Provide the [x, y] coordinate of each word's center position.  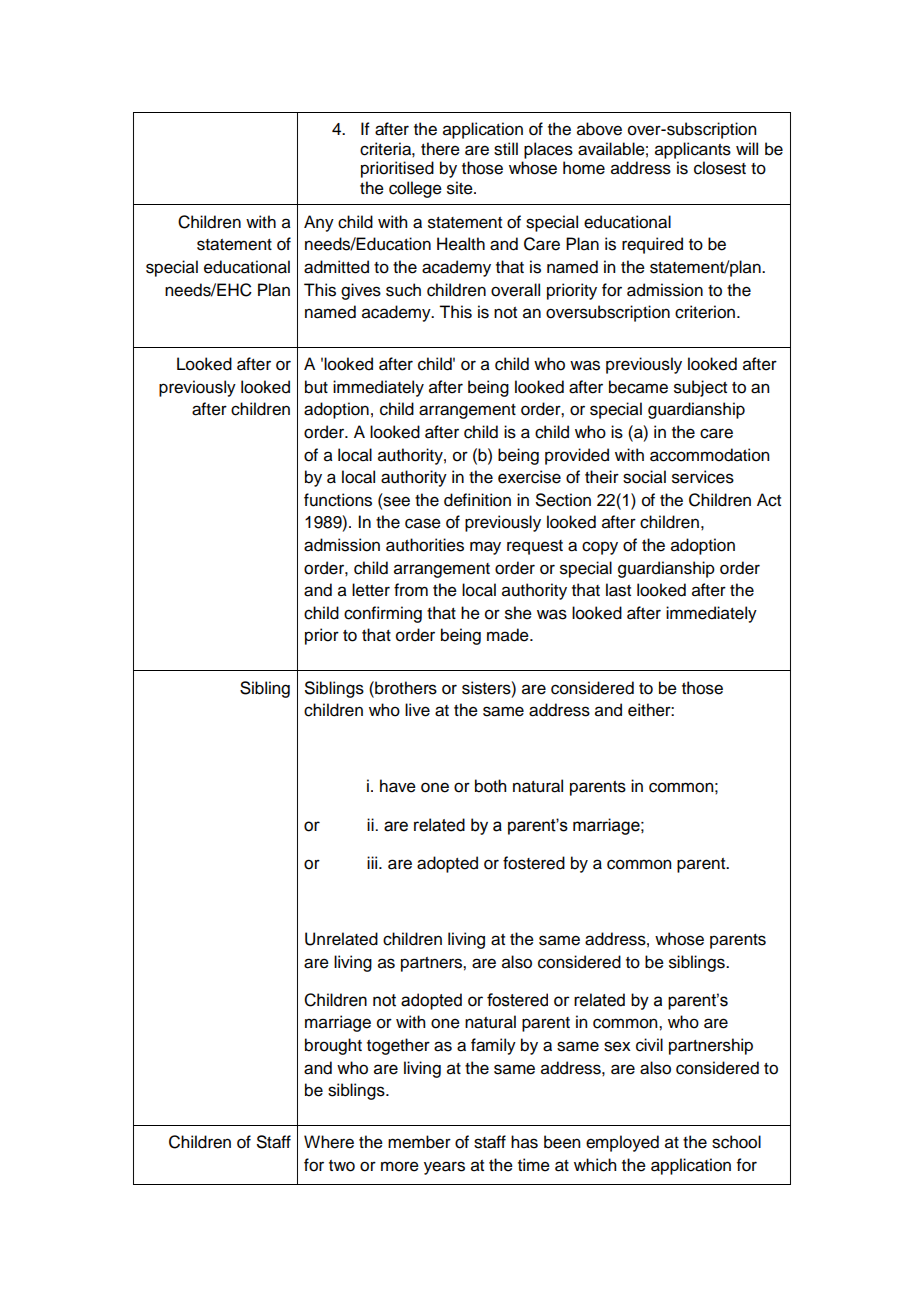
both [490, 786]
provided [577, 456]
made [509, 635]
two [342, 1166]
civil [649, 1045]
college [415, 189]
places [548, 150]
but [316, 387]
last [618, 590]
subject [700, 388]
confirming [383, 614]
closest [720, 168]
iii [373, 862]
